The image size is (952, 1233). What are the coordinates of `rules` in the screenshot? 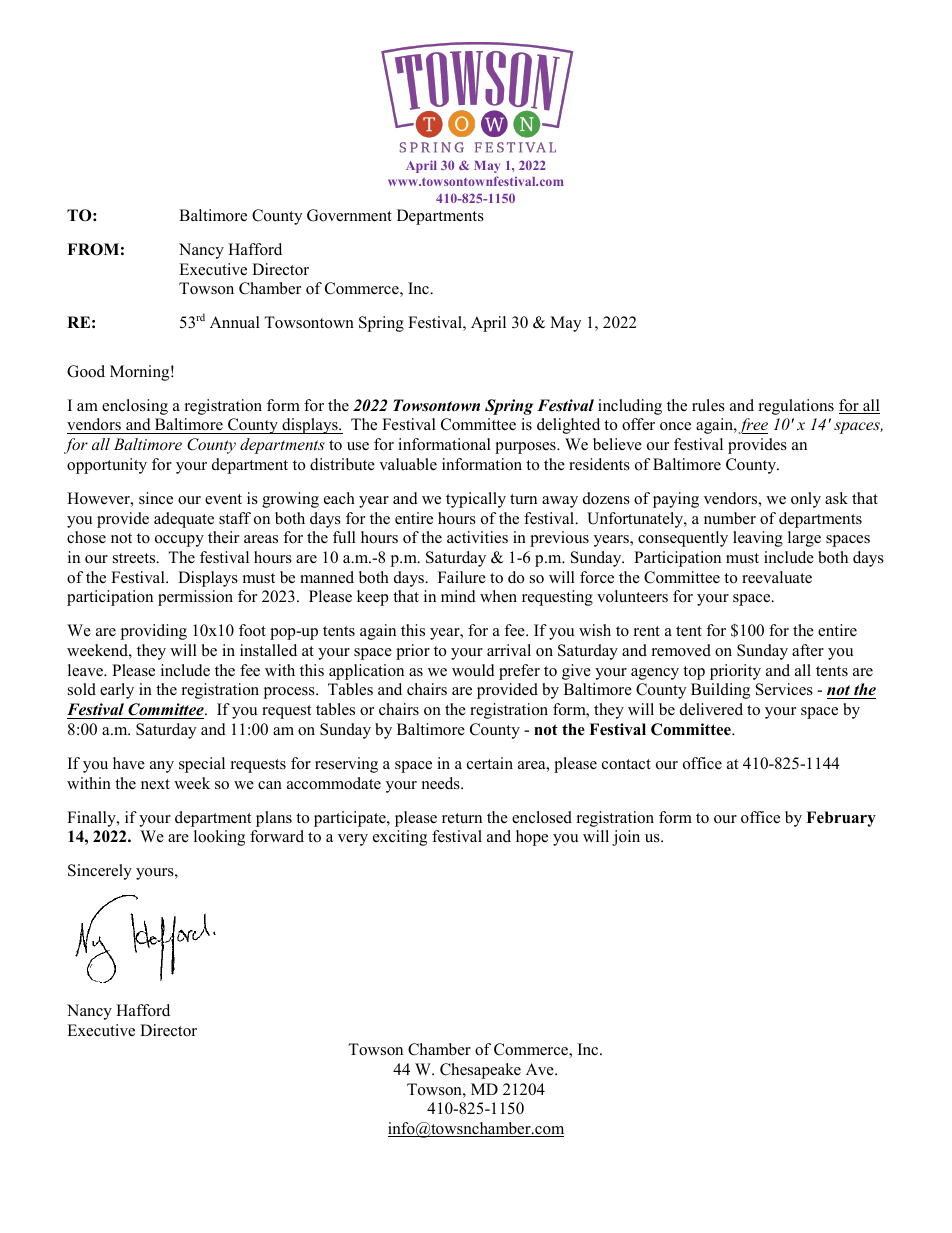 It's located at (708, 405).
